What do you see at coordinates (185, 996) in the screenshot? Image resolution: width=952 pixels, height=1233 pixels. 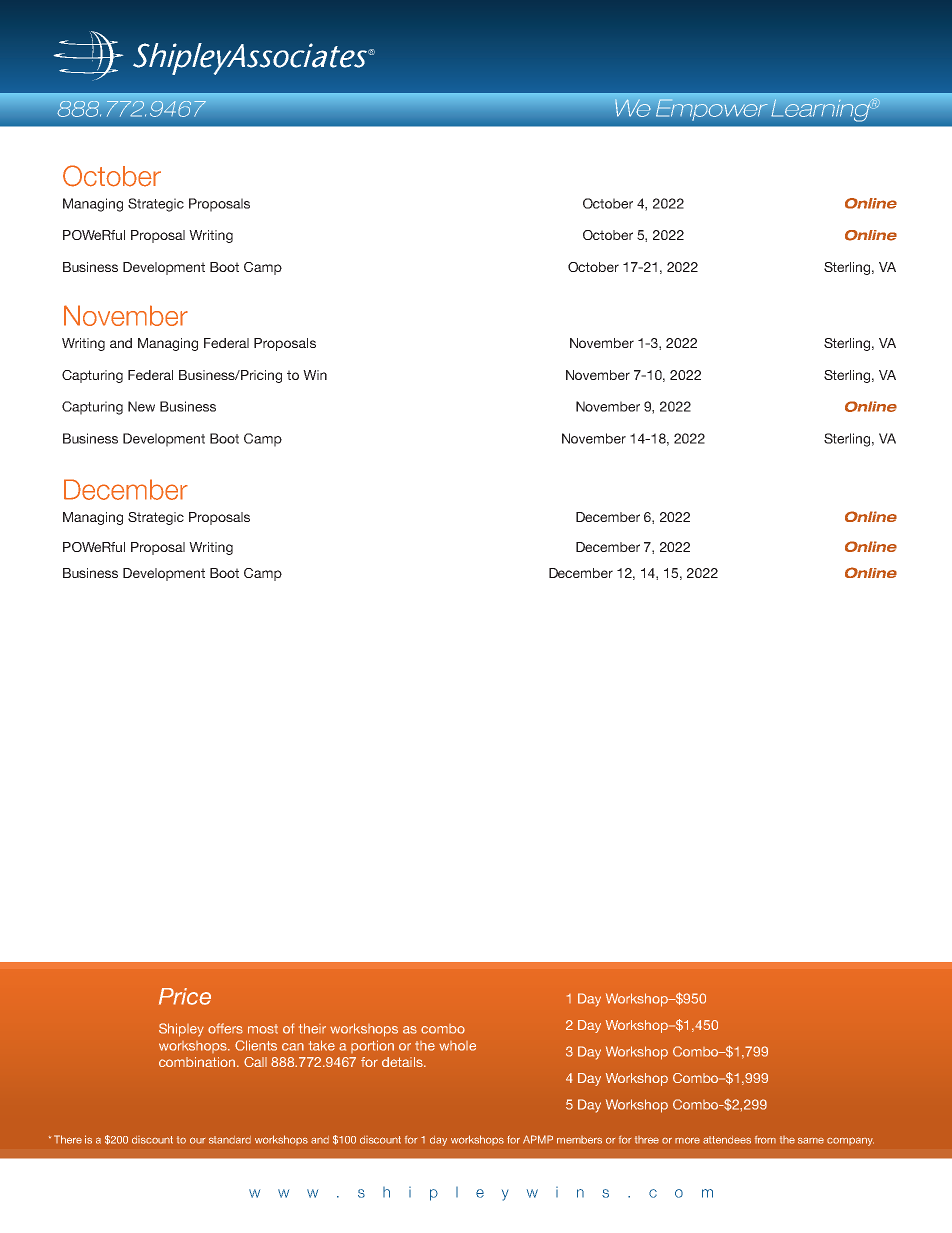 I see `Price` at bounding box center [185, 996].
